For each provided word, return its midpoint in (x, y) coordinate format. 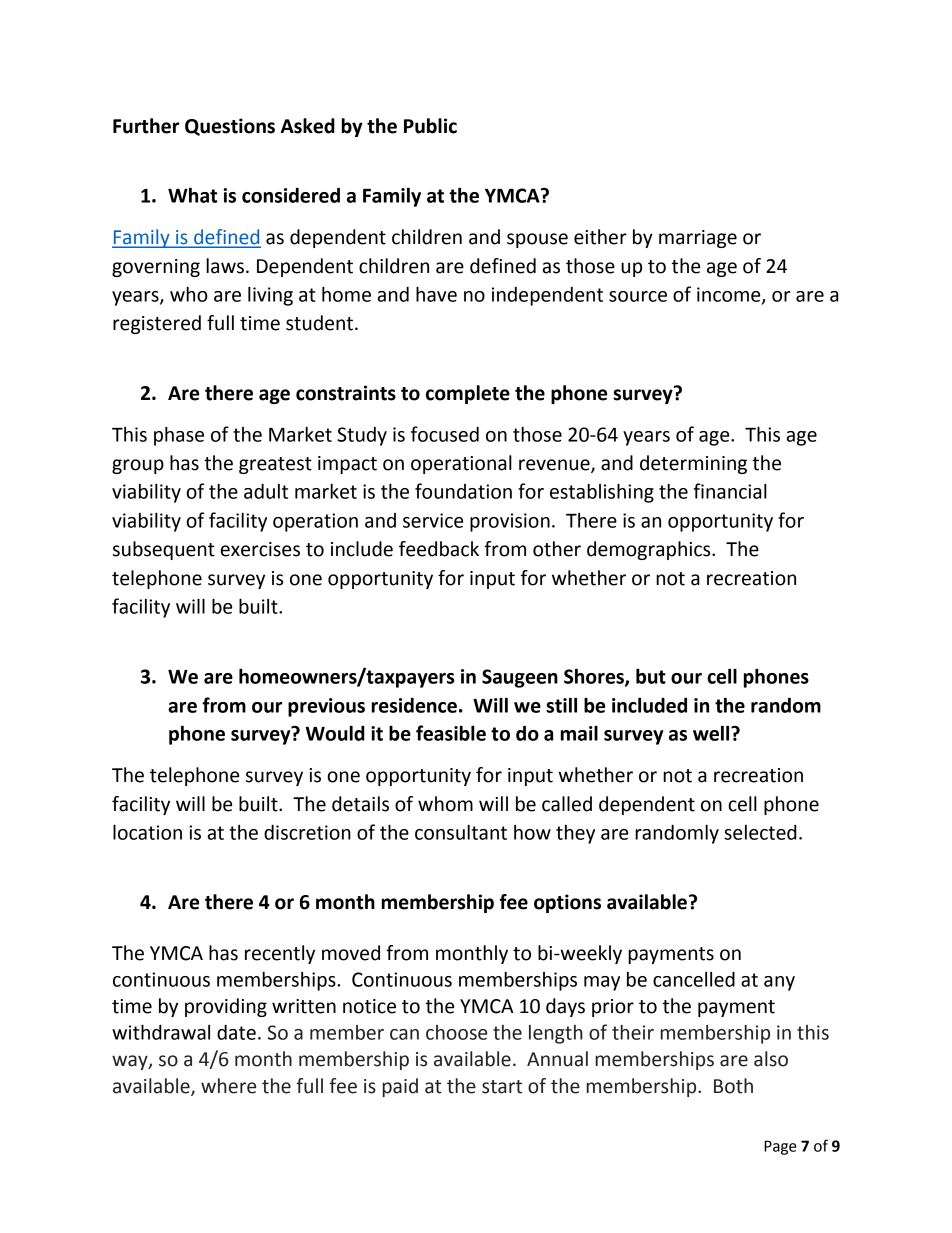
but (651, 676)
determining (693, 464)
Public (430, 126)
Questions (230, 127)
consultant (461, 832)
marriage (698, 239)
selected (760, 832)
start (502, 1087)
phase (179, 436)
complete (468, 394)
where (228, 1086)
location (147, 832)
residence (414, 705)
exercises (260, 549)
